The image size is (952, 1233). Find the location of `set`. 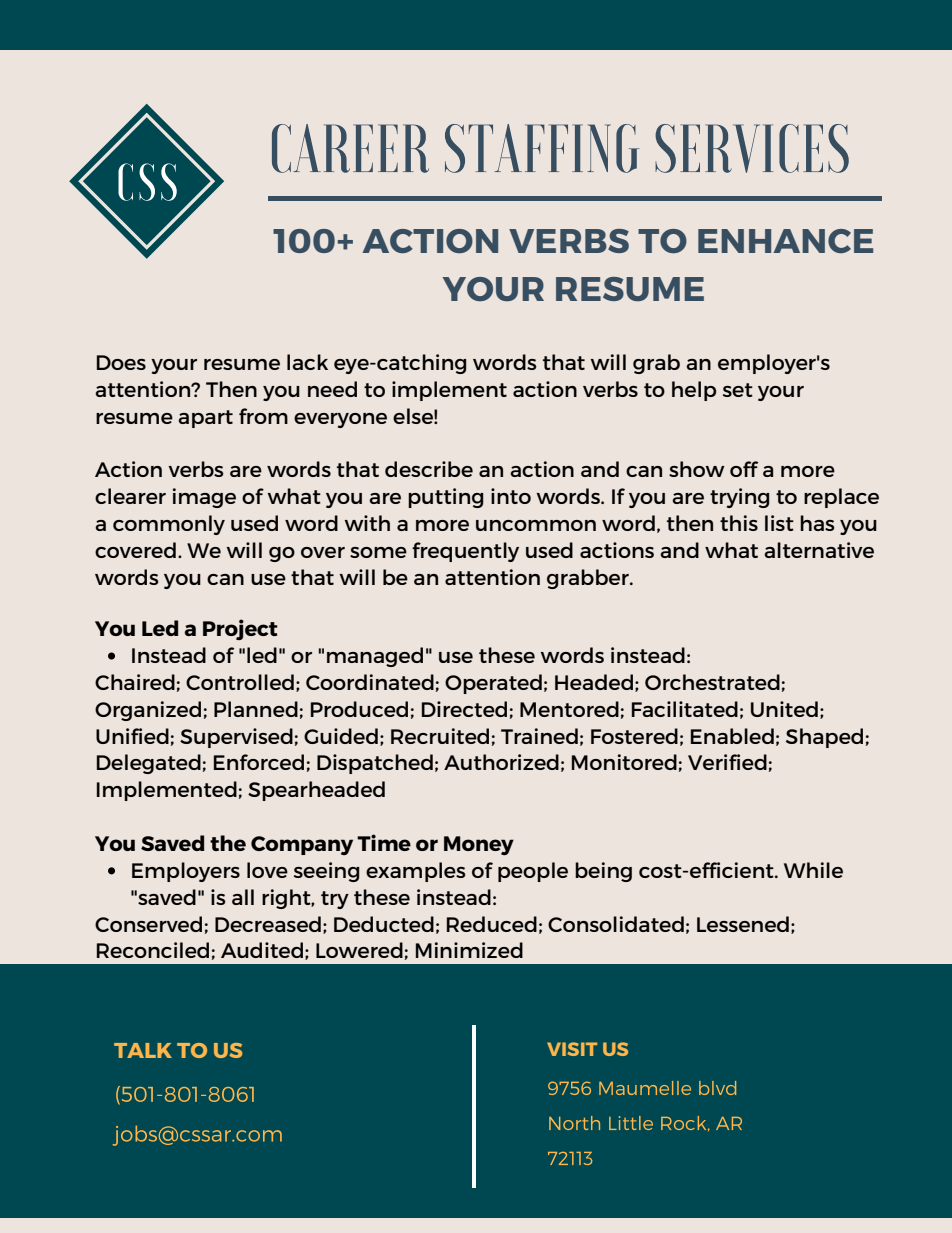

set is located at coordinates (738, 390).
